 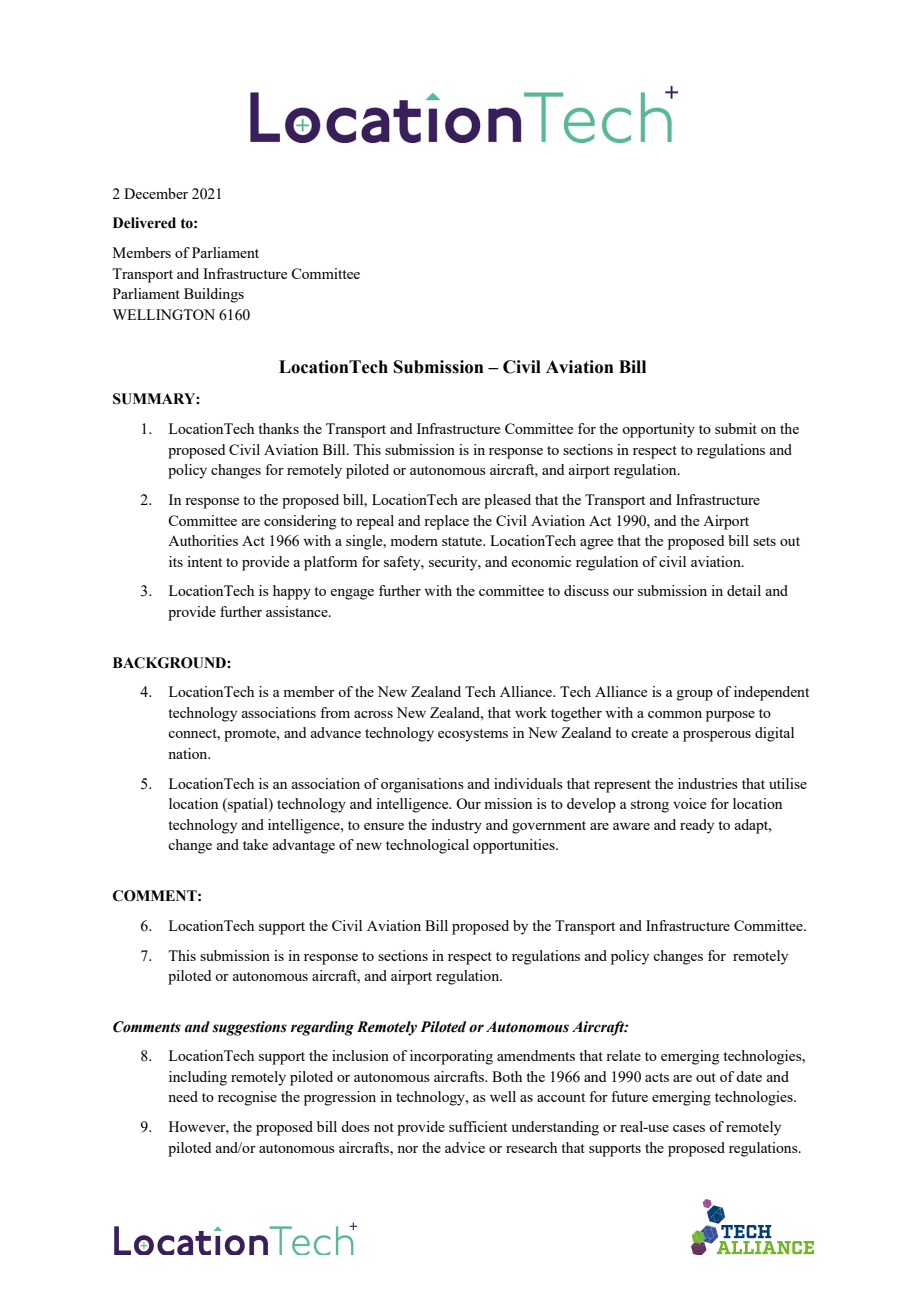 What do you see at coordinates (515, 846) in the screenshot?
I see `opportunities` at bounding box center [515, 846].
